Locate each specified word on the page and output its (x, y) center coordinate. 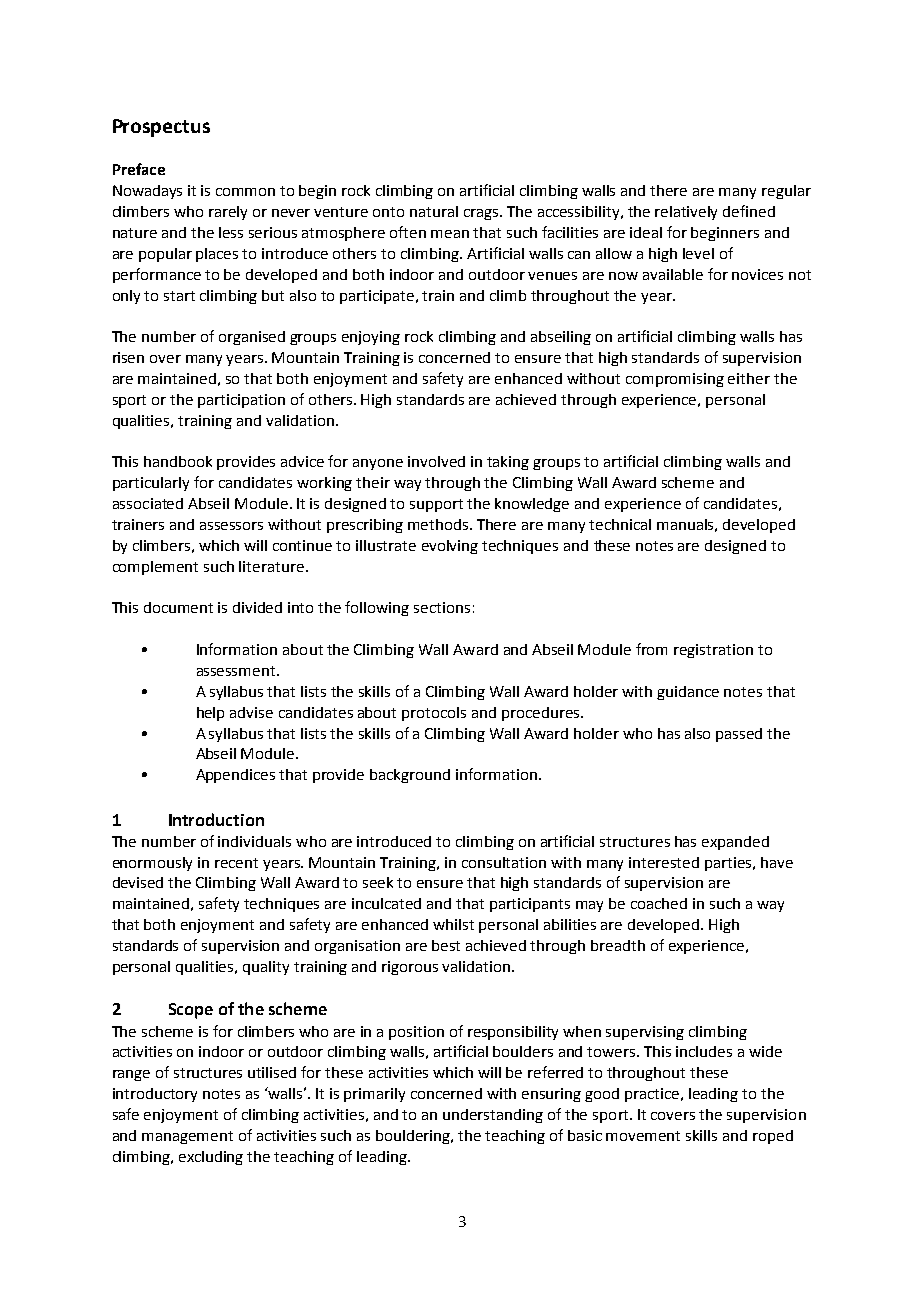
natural (434, 211)
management (187, 1137)
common (245, 192)
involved (436, 461)
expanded (735, 843)
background (410, 776)
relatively (686, 213)
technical (620, 524)
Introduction (216, 819)
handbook (178, 461)
